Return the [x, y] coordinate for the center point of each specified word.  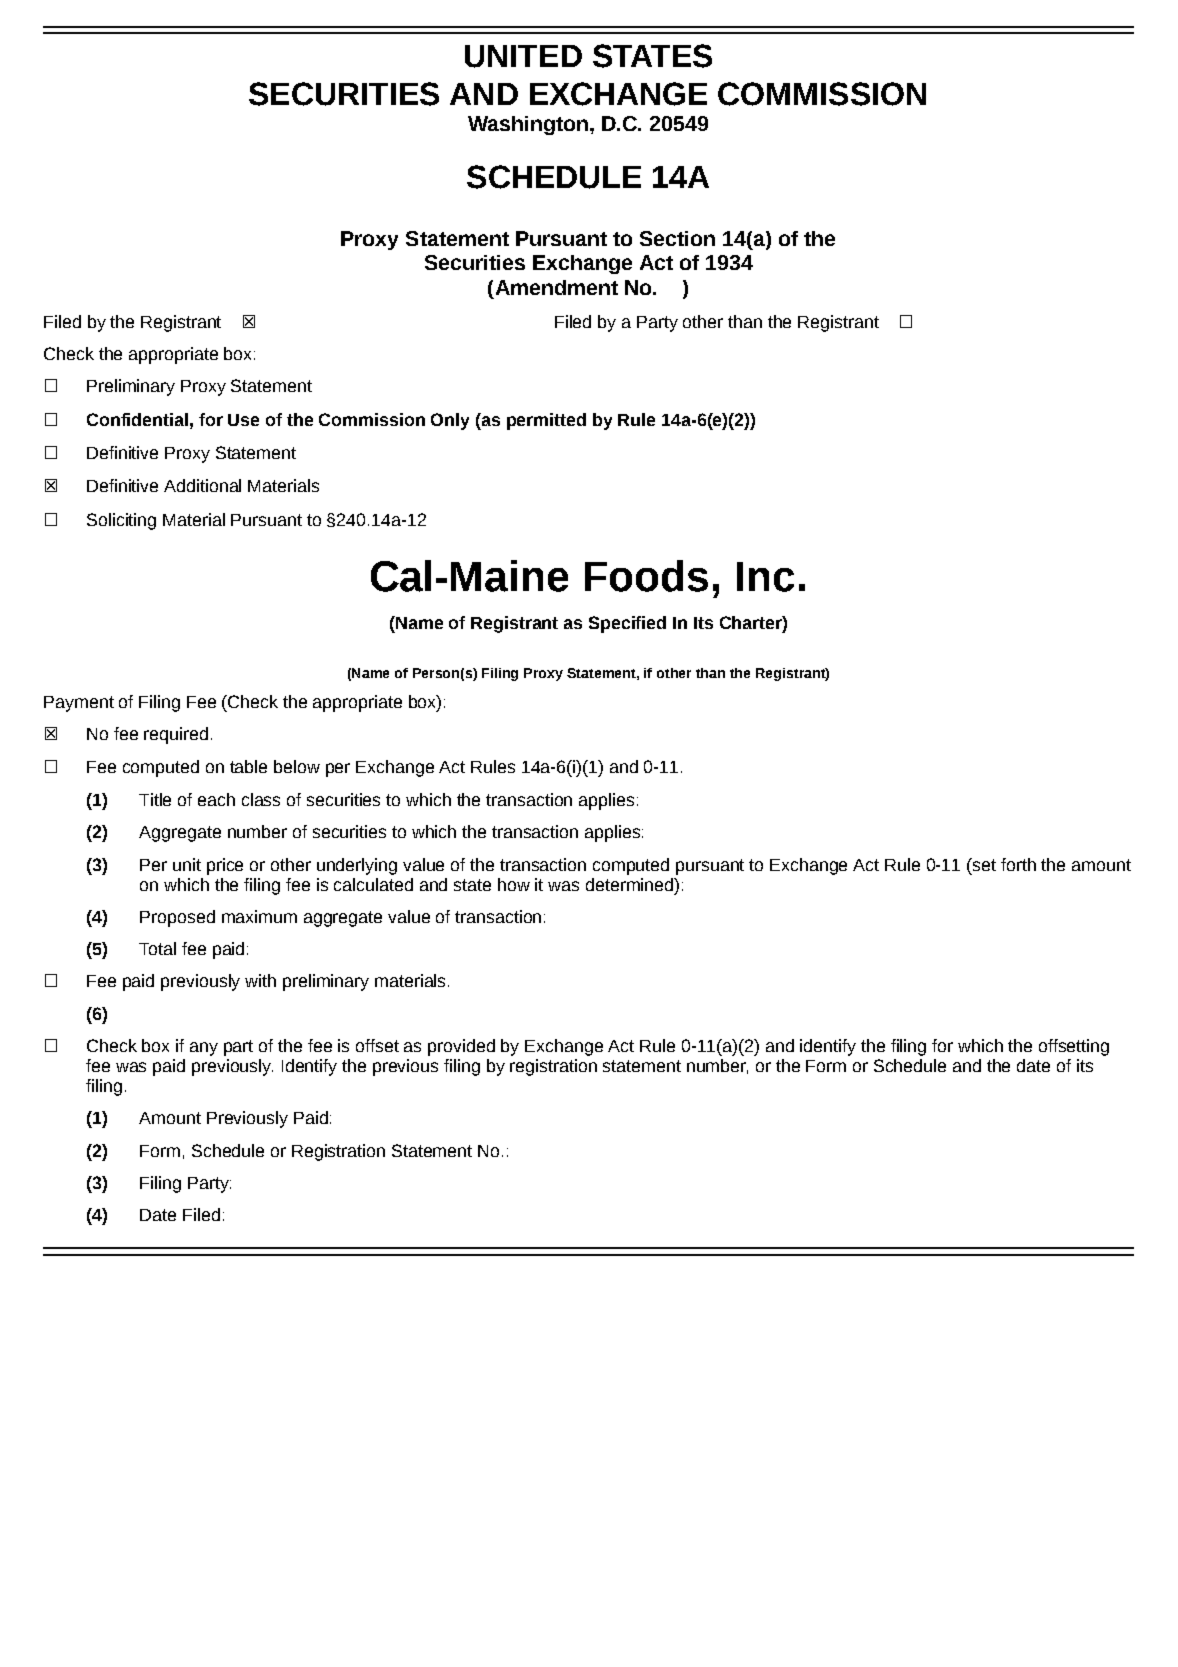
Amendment [557, 287]
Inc [765, 577]
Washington [528, 125]
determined [630, 884]
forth [1018, 864]
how [514, 884]
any [204, 1049]
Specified [627, 624]
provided [461, 1047]
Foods [646, 576]
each [216, 799]
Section [677, 238]
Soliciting [121, 521]
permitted [546, 421]
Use [243, 420]
